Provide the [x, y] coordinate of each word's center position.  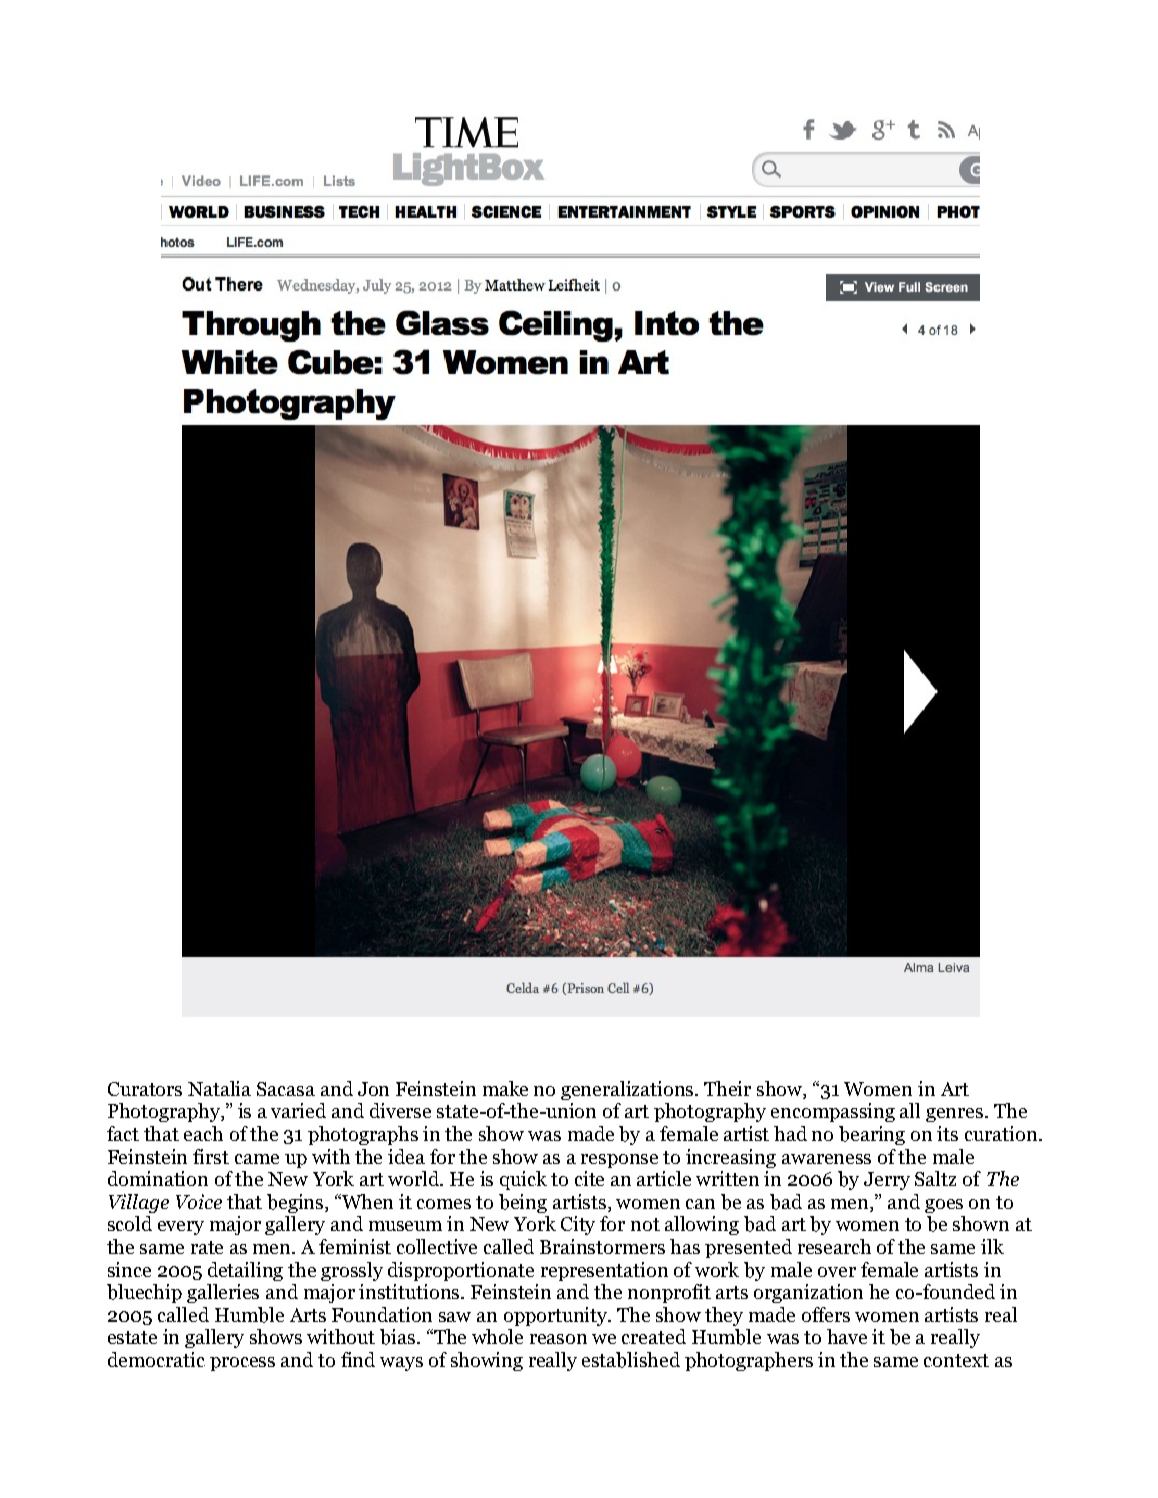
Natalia [219, 1088]
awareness [826, 1159]
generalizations [629, 1090]
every [181, 1228]
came [257, 1159]
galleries [223, 1293]
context [956, 1360]
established [631, 1360]
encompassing [833, 1112]
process [242, 1364]
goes [944, 1206]
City [578, 1225]
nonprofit [669, 1293]
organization [808, 1293]
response [619, 1161]
